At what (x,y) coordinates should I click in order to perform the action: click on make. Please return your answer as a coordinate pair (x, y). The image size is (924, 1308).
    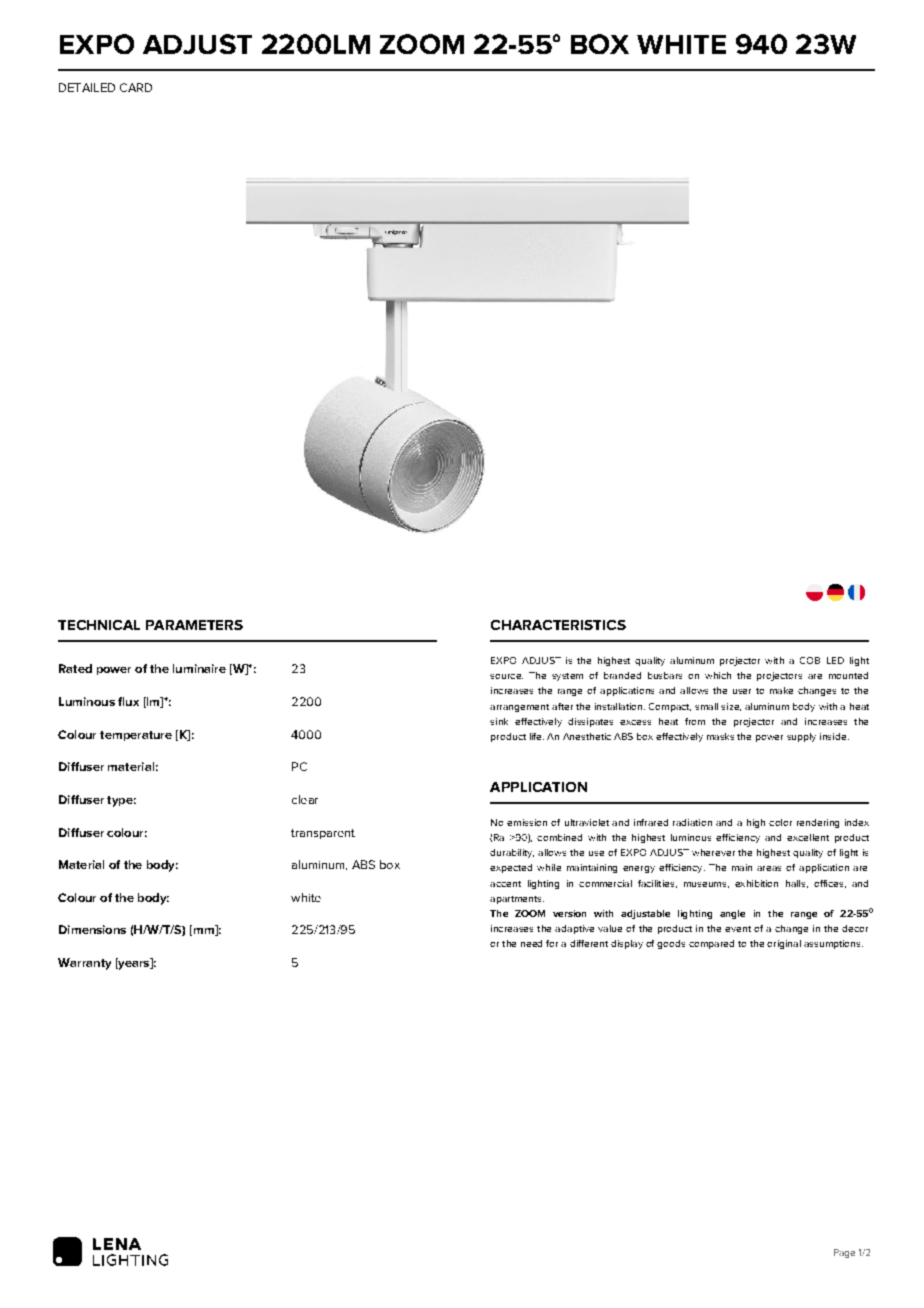
    Looking at the image, I should click on (781, 690).
